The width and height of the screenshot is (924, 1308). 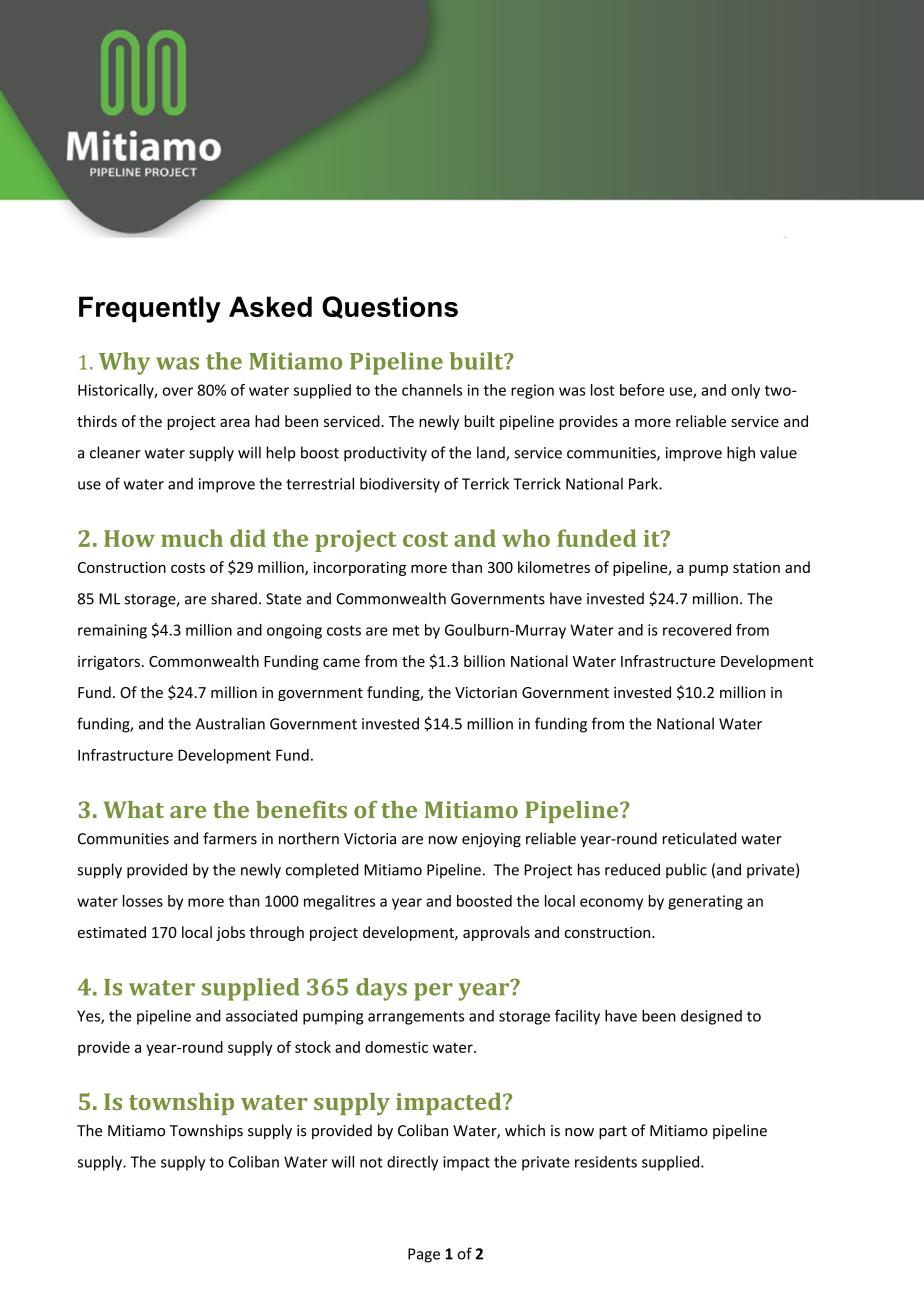 I want to click on biodiversity, so click(x=400, y=485).
